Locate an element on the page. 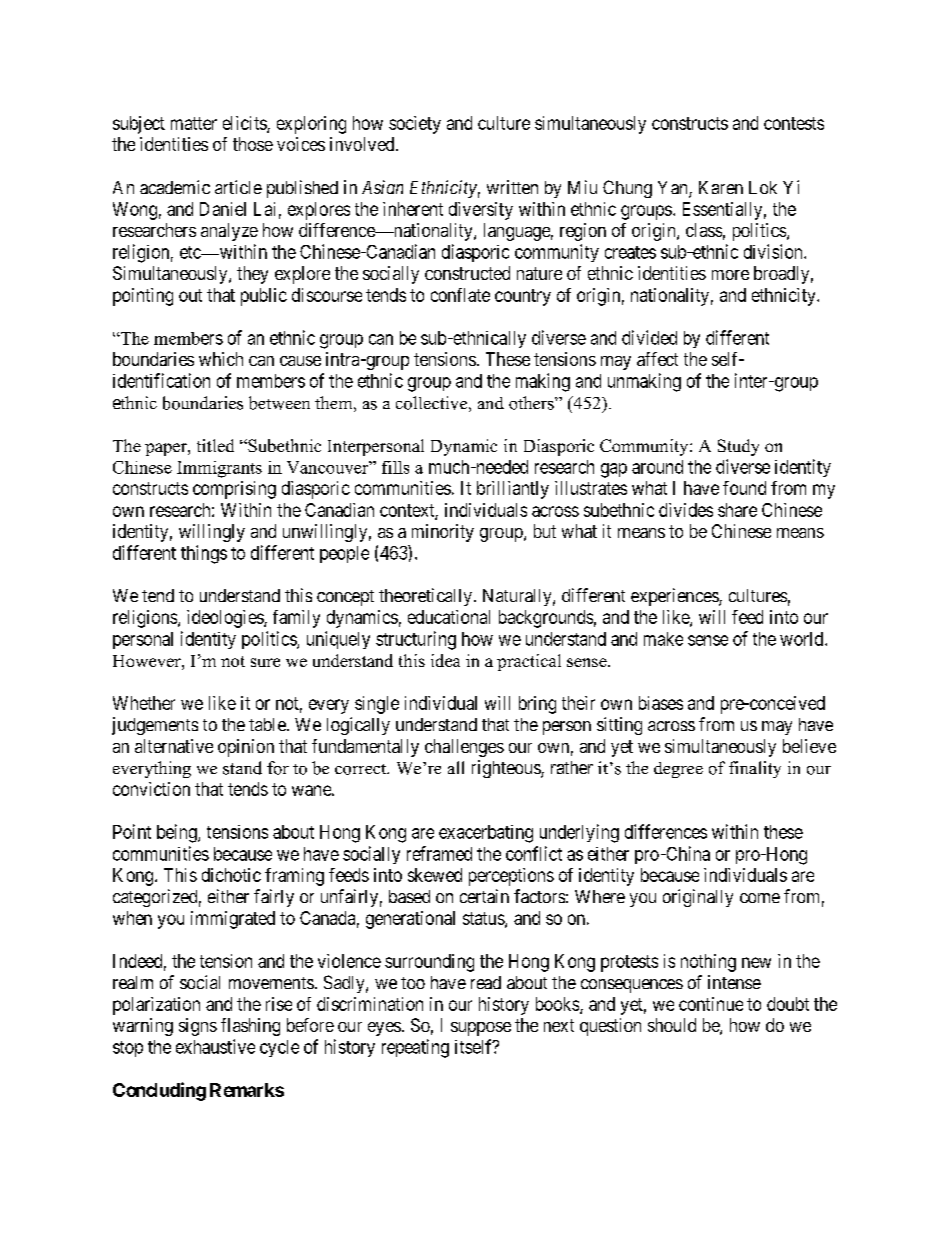 The width and height of the page is (952, 1233). share is located at coordinates (737, 510).
